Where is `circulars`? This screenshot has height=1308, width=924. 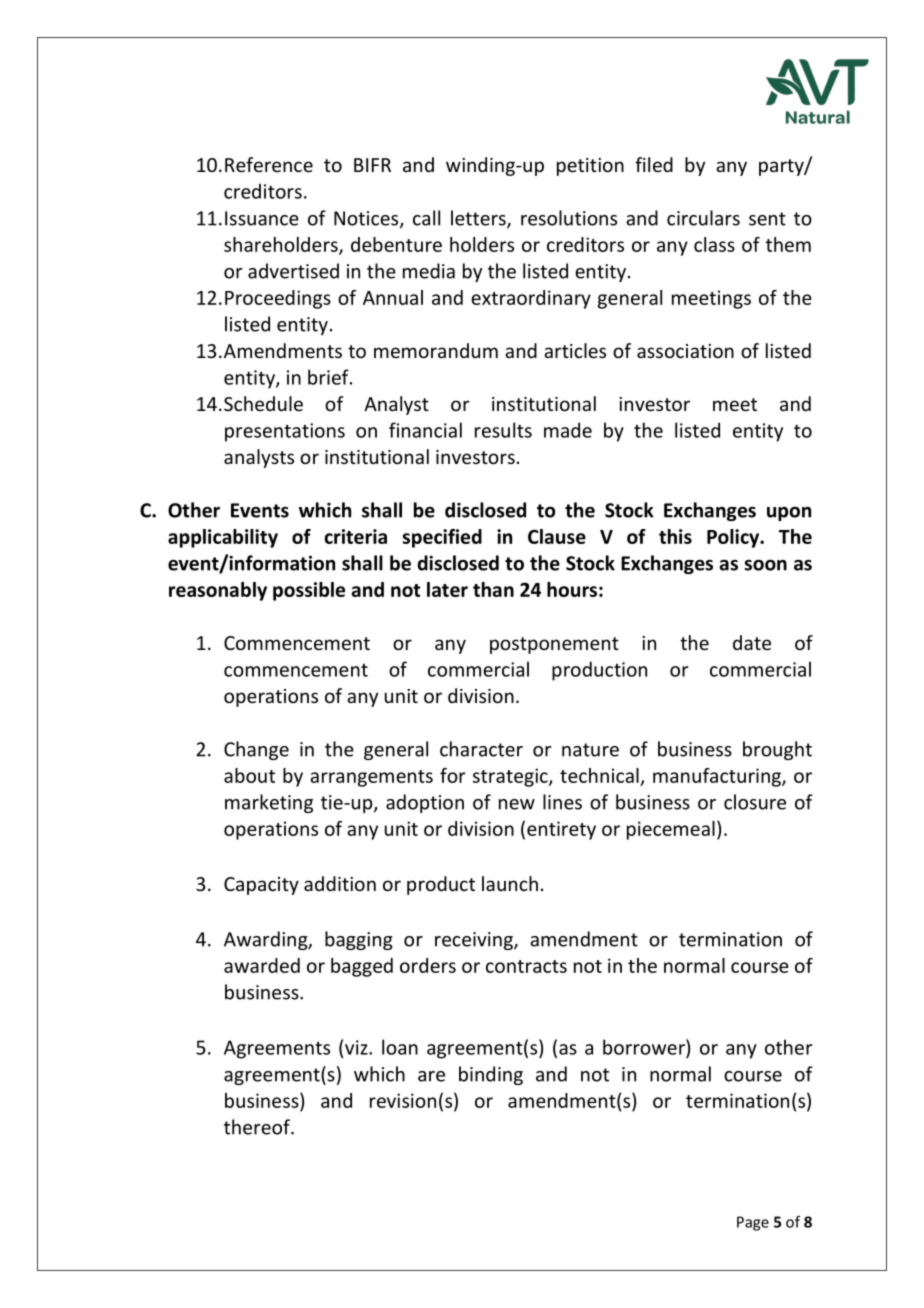 circulars is located at coordinates (703, 218).
